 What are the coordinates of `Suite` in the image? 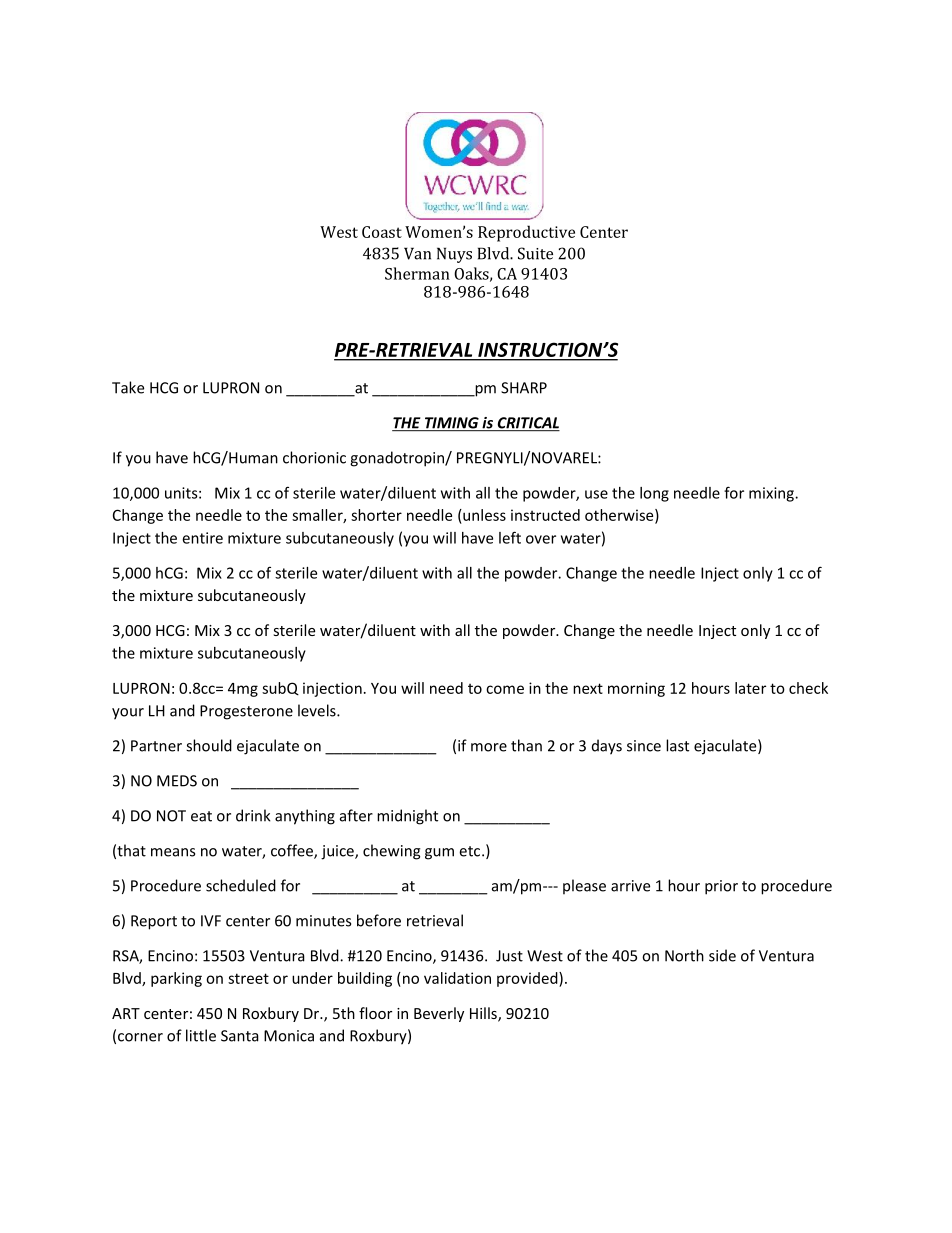 It's located at (535, 253).
